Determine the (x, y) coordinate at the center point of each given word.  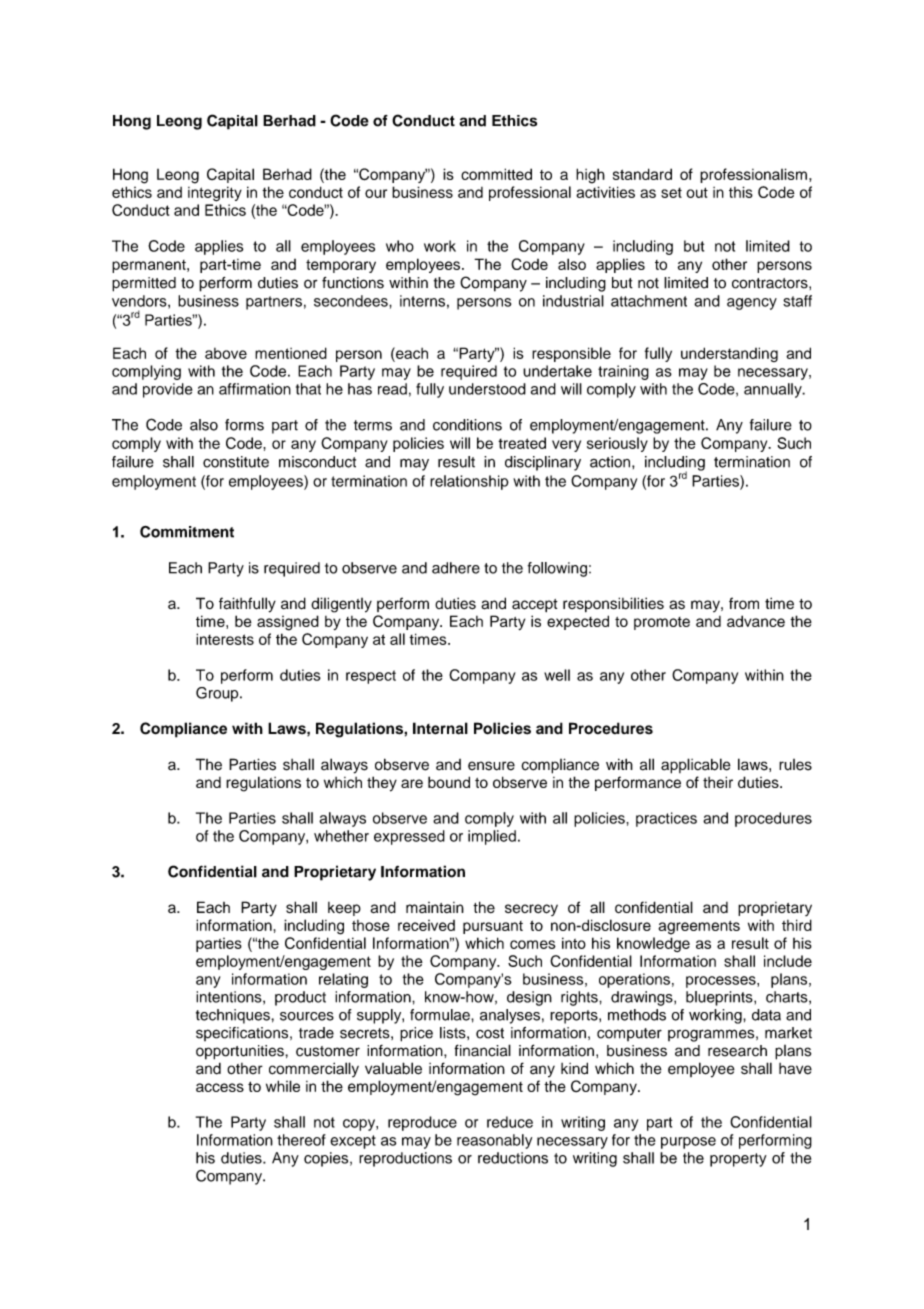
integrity (215, 194)
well (557, 675)
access (220, 1087)
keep (344, 909)
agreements (699, 928)
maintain (435, 907)
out (697, 192)
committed (496, 174)
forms (244, 425)
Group (218, 694)
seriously (617, 444)
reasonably (494, 1141)
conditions (467, 425)
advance (756, 621)
